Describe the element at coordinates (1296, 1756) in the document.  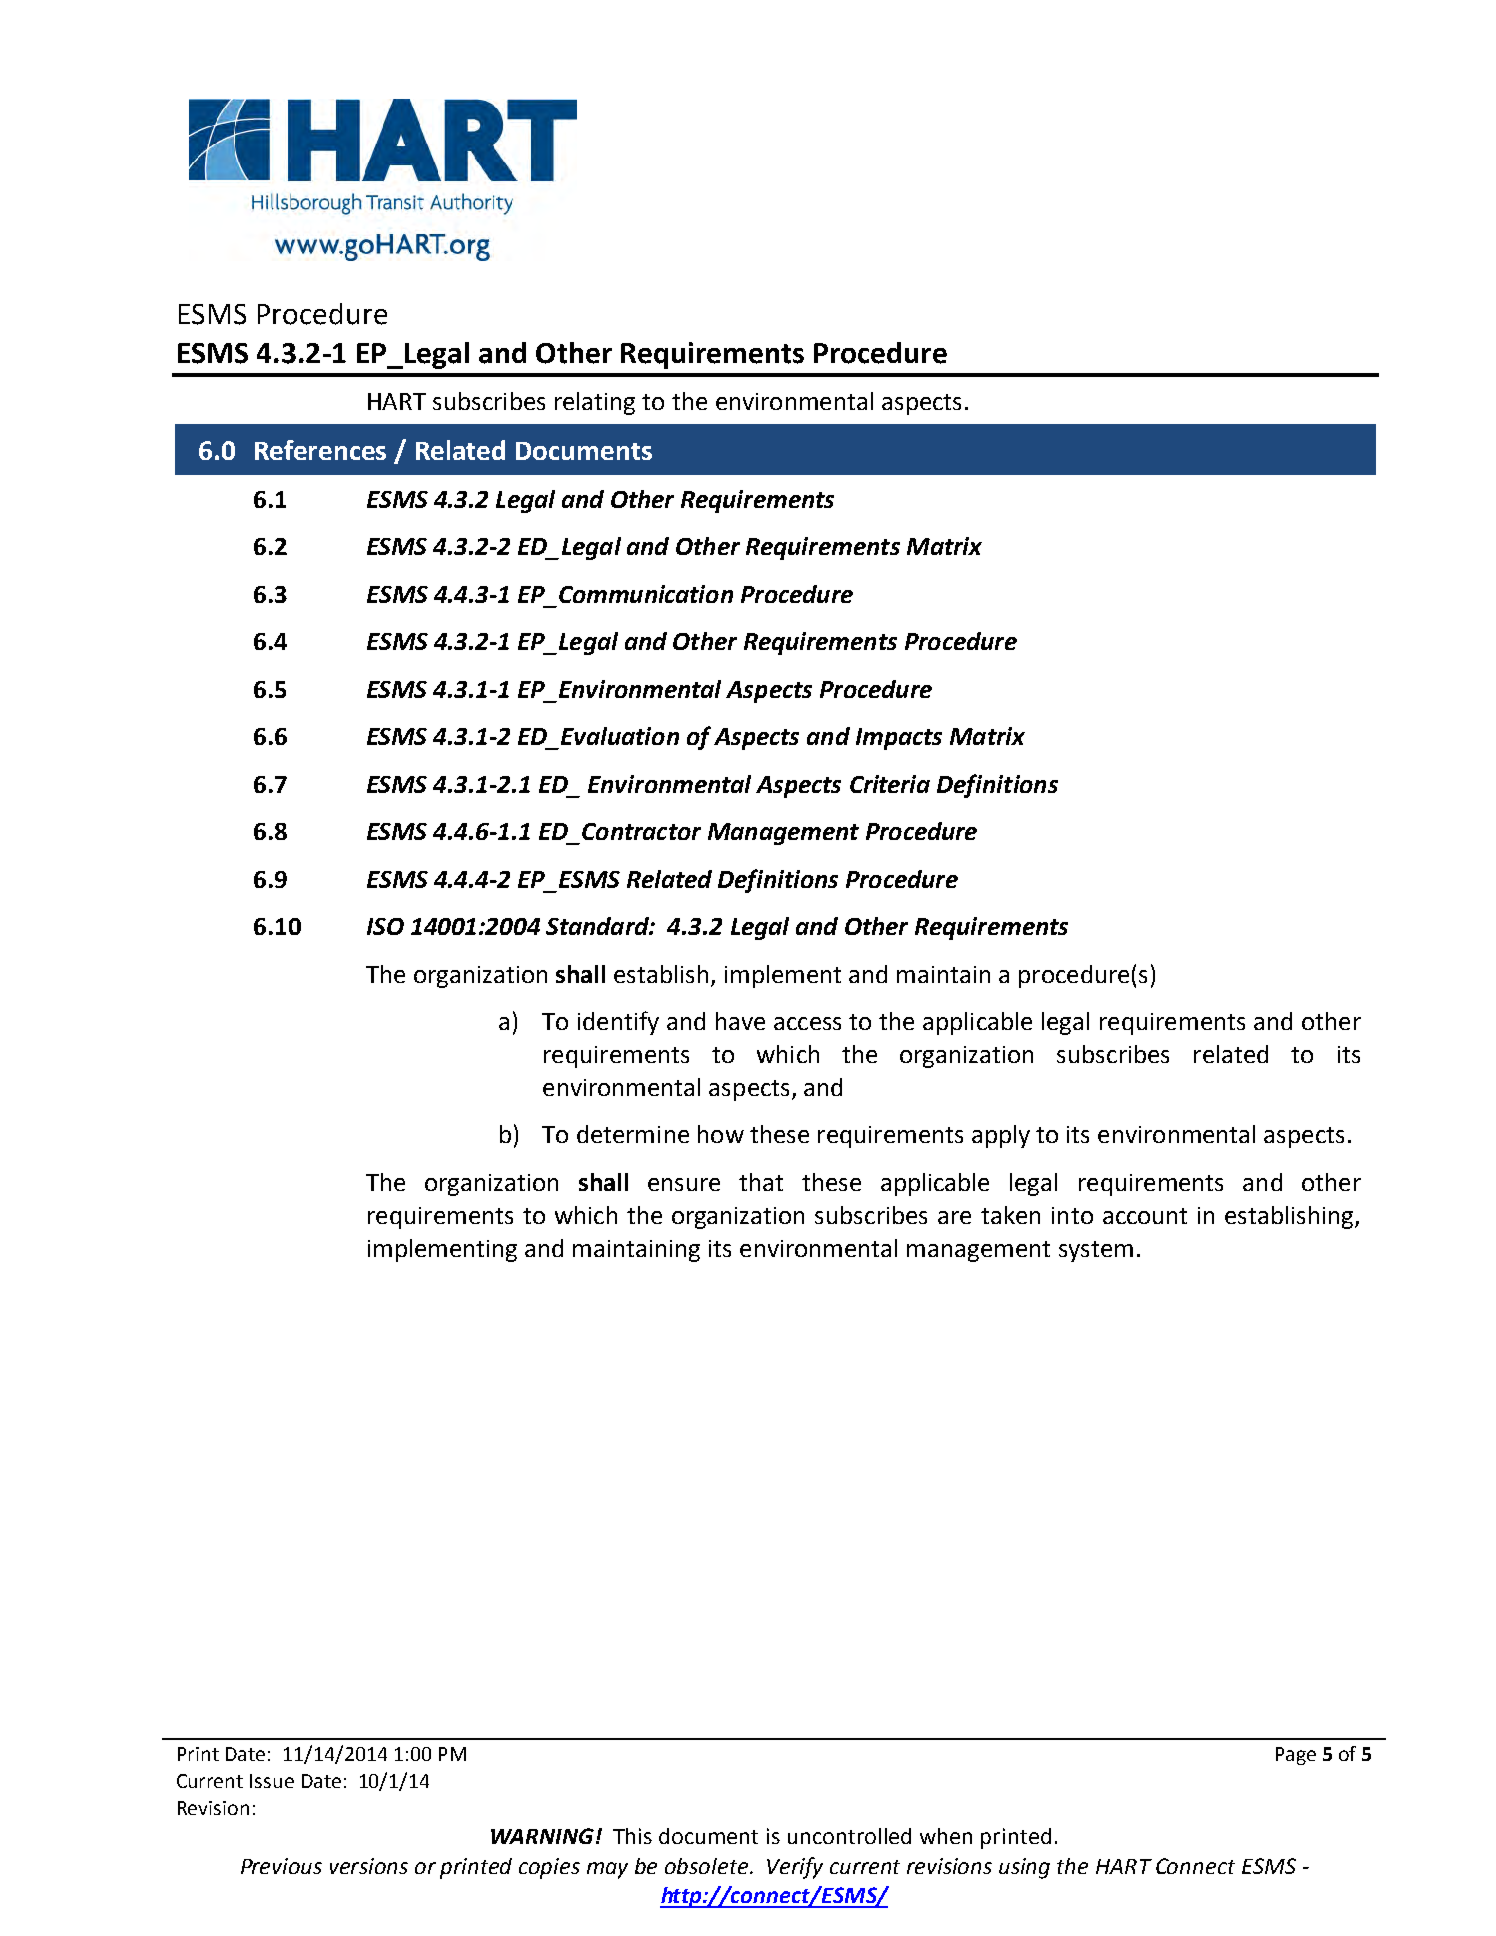
I see `Page` at that location.
